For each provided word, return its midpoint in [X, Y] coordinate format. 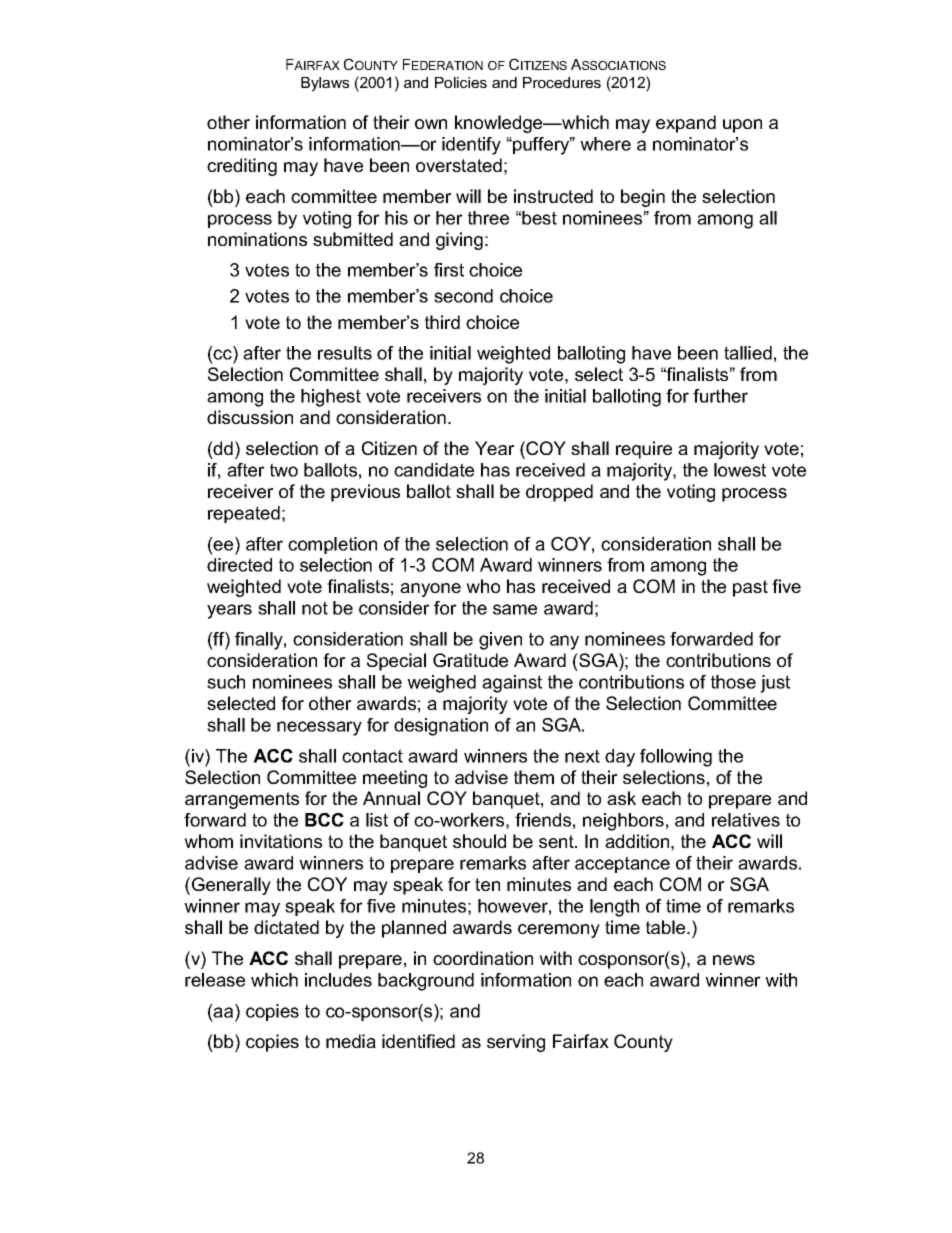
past [750, 588]
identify [471, 146]
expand [686, 124]
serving [516, 1043]
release [215, 980]
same [515, 609]
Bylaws [325, 84]
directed [239, 565]
